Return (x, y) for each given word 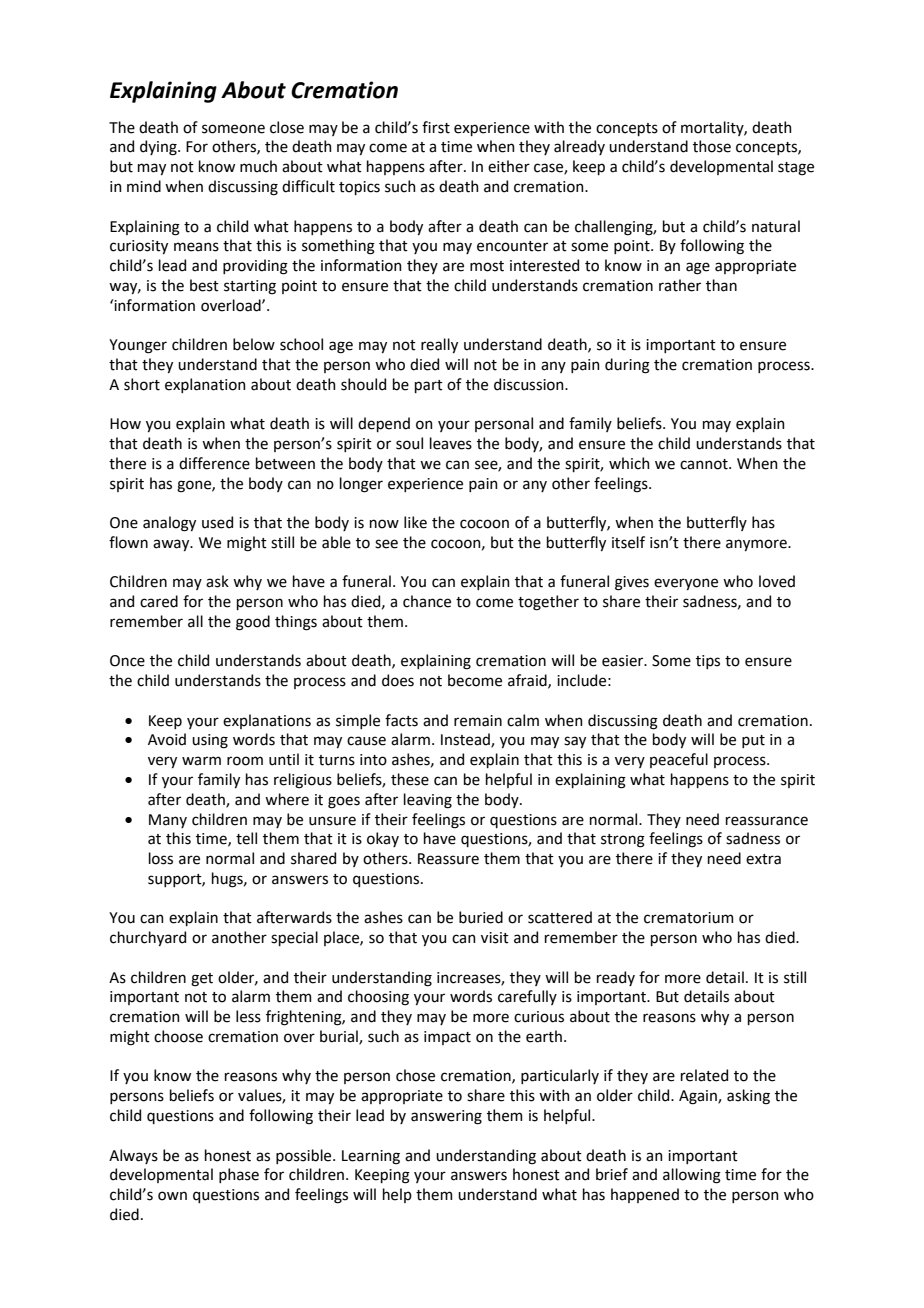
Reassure (448, 859)
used (217, 522)
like (415, 522)
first (436, 127)
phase (239, 1175)
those (712, 146)
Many (168, 821)
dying (159, 148)
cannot (705, 464)
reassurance (767, 821)
